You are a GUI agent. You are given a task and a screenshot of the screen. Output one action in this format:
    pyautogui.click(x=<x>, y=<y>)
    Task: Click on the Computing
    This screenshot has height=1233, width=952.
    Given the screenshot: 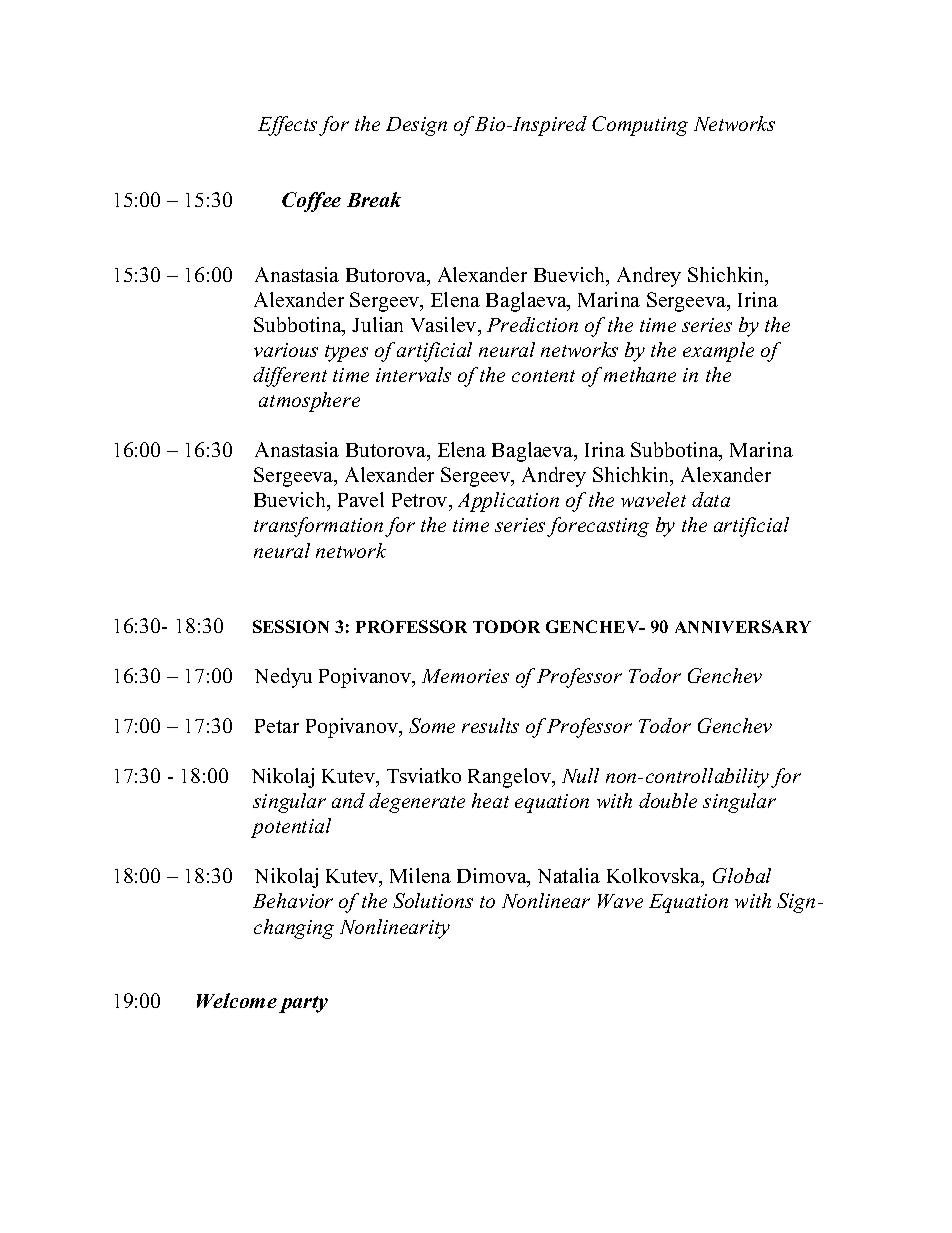 What is the action you would take?
    pyautogui.click(x=640, y=126)
